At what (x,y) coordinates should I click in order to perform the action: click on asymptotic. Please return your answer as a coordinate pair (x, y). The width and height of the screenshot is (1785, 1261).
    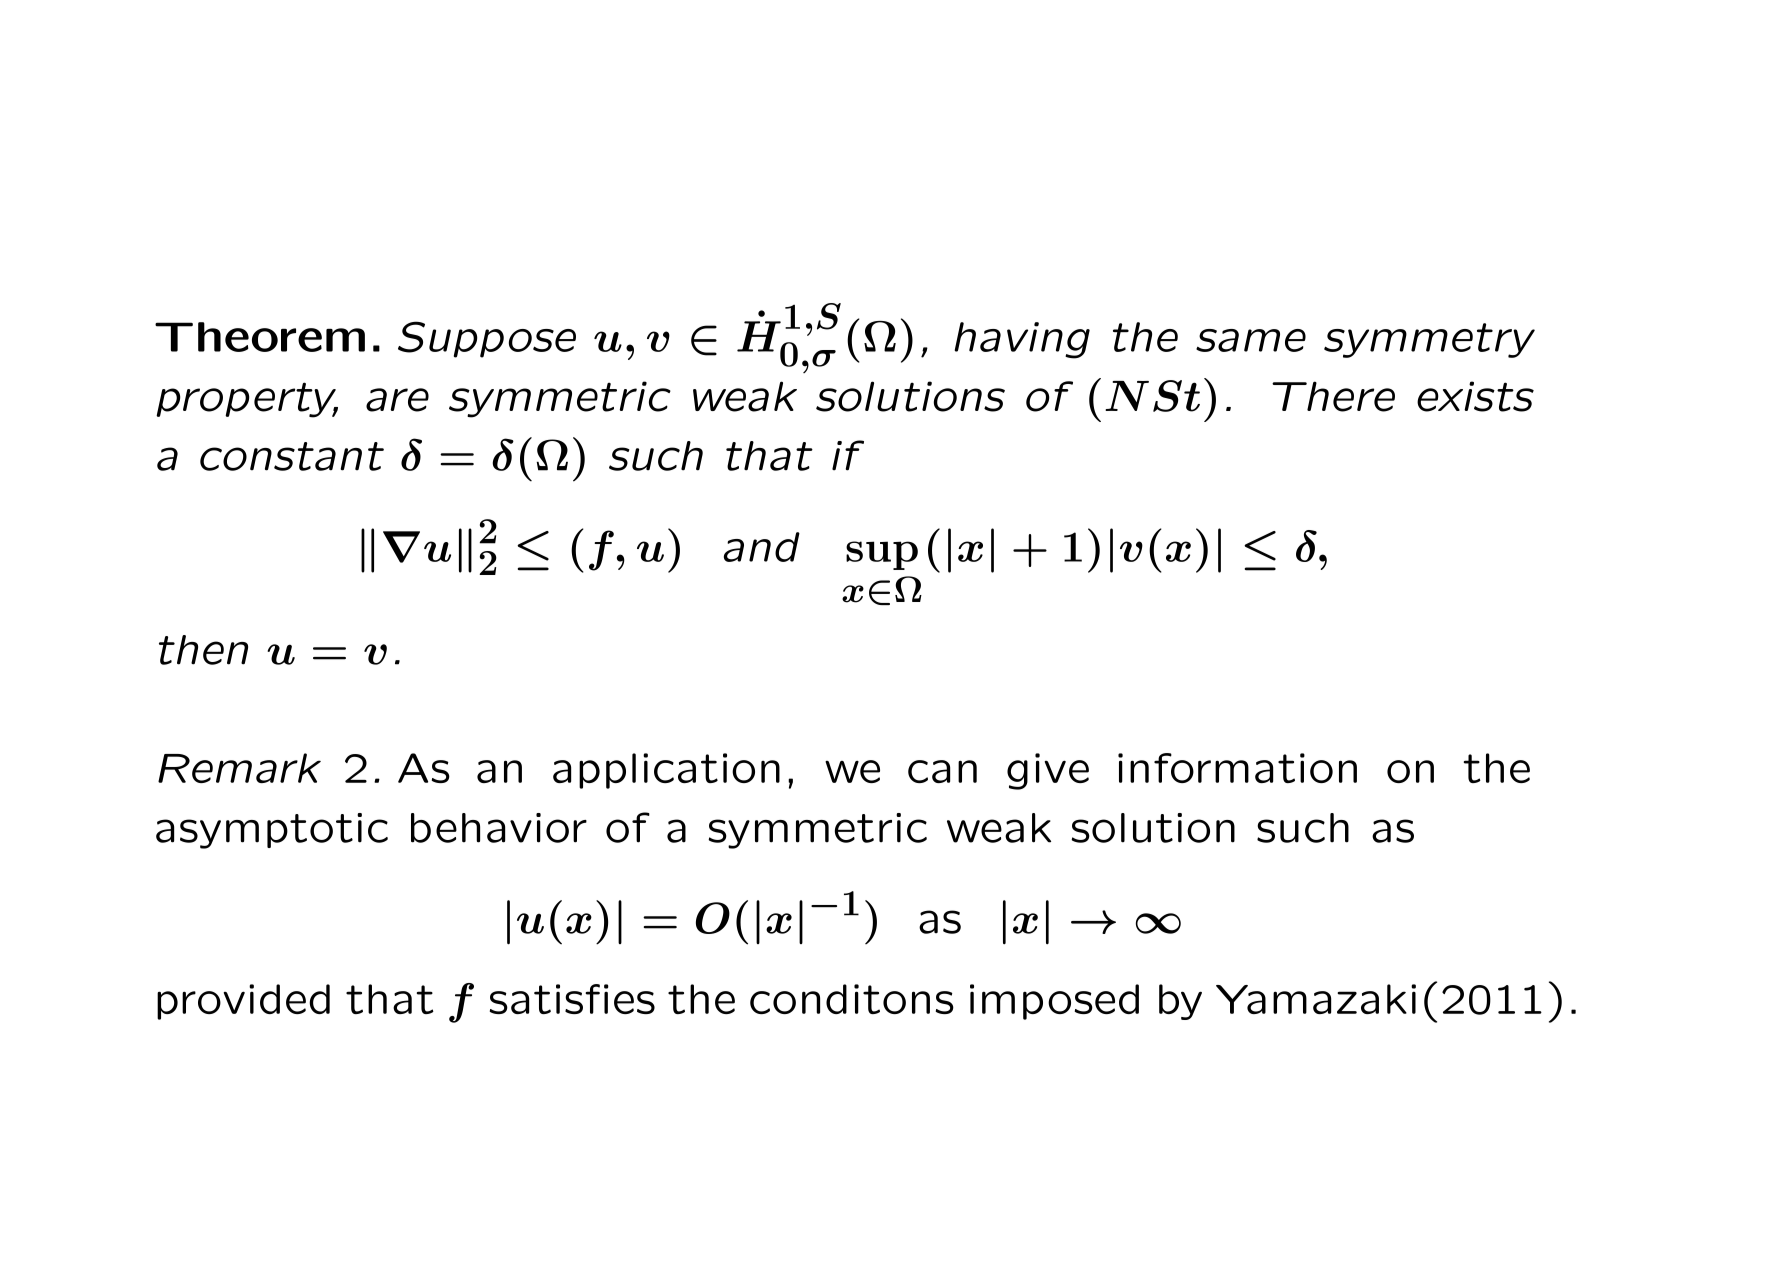
    Looking at the image, I should click on (272, 831).
